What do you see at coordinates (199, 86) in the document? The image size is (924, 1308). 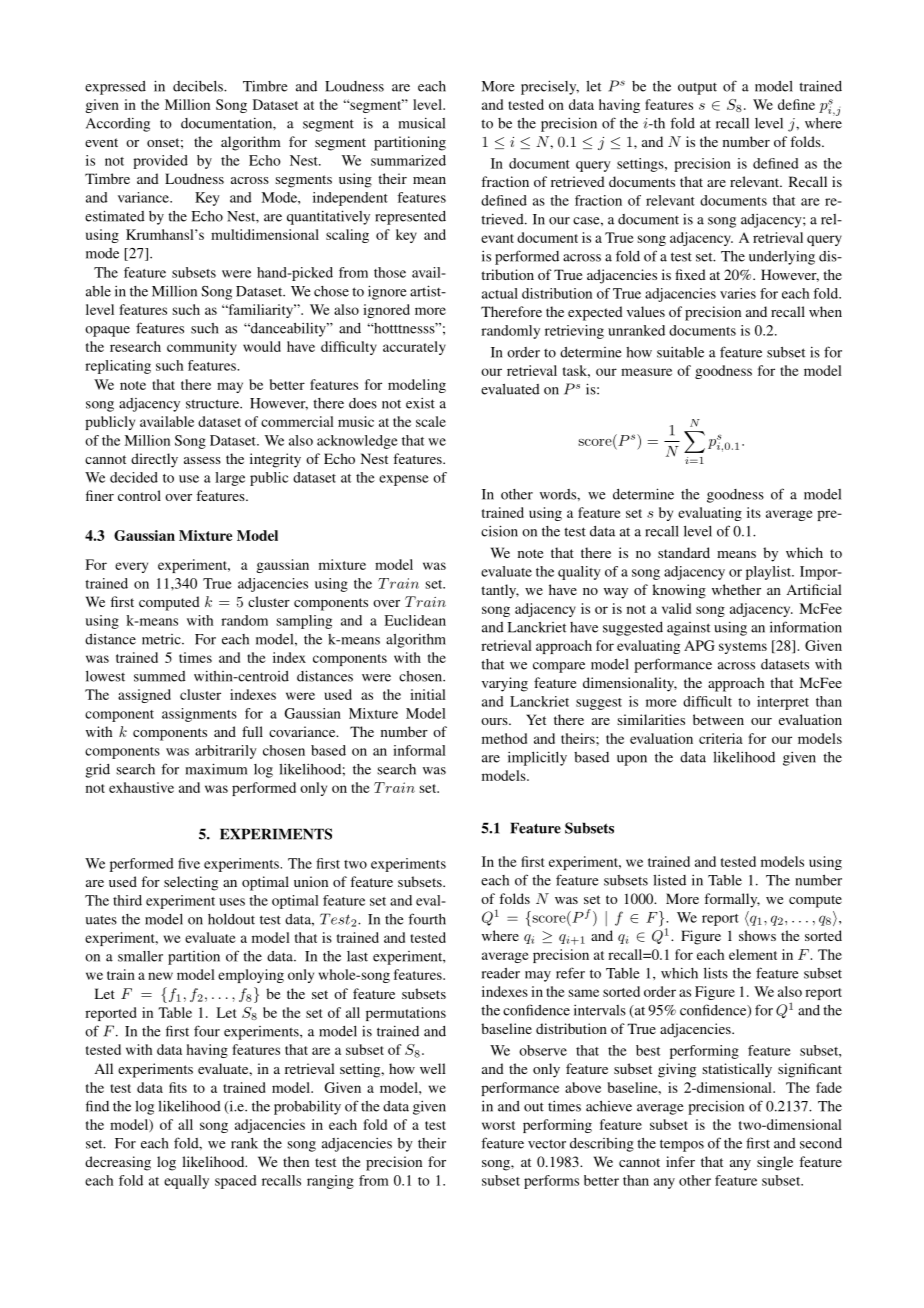 I see `decibels` at bounding box center [199, 86].
